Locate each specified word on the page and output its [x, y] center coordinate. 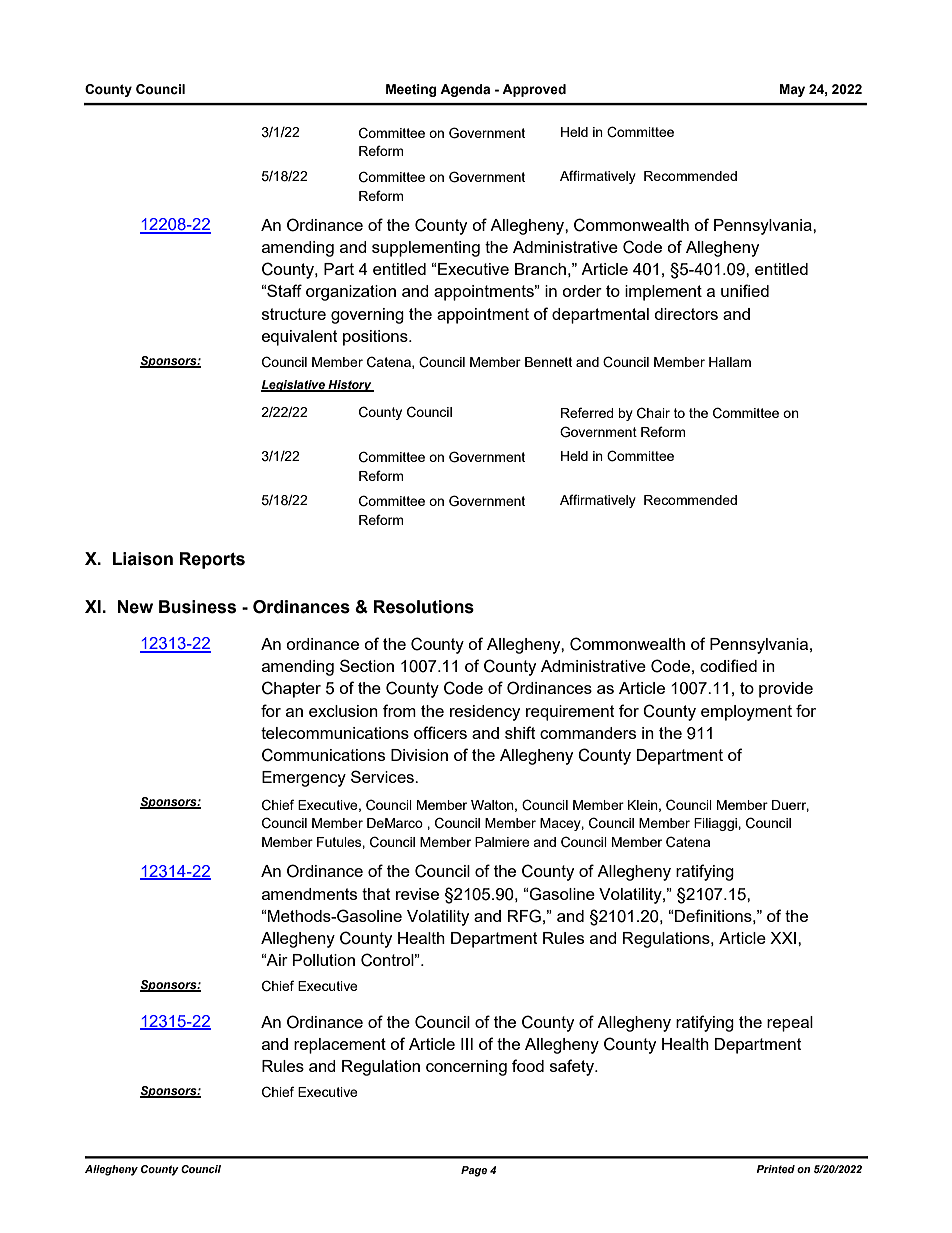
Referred [587, 412]
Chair [653, 413]
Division [419, 755]
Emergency [304, 779]
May [792, 90]
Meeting [411, 90]
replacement [340, 1046]
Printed [775, 1169]
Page [474, 1171]
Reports [212, 560]
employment [746, 713]
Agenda [465, 90]
